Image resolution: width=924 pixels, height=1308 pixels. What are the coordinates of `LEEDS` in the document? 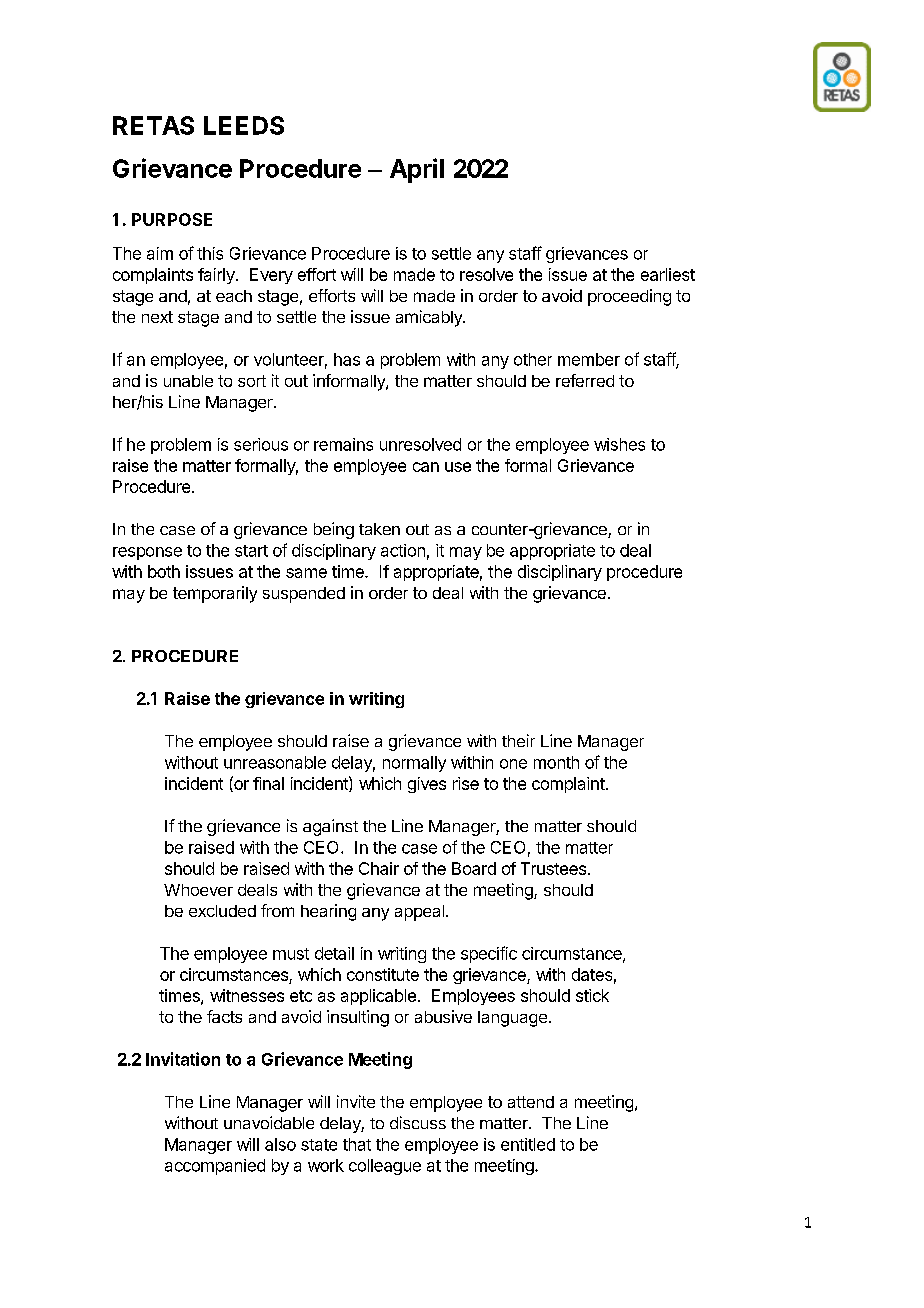 It's located at (244, 125).
